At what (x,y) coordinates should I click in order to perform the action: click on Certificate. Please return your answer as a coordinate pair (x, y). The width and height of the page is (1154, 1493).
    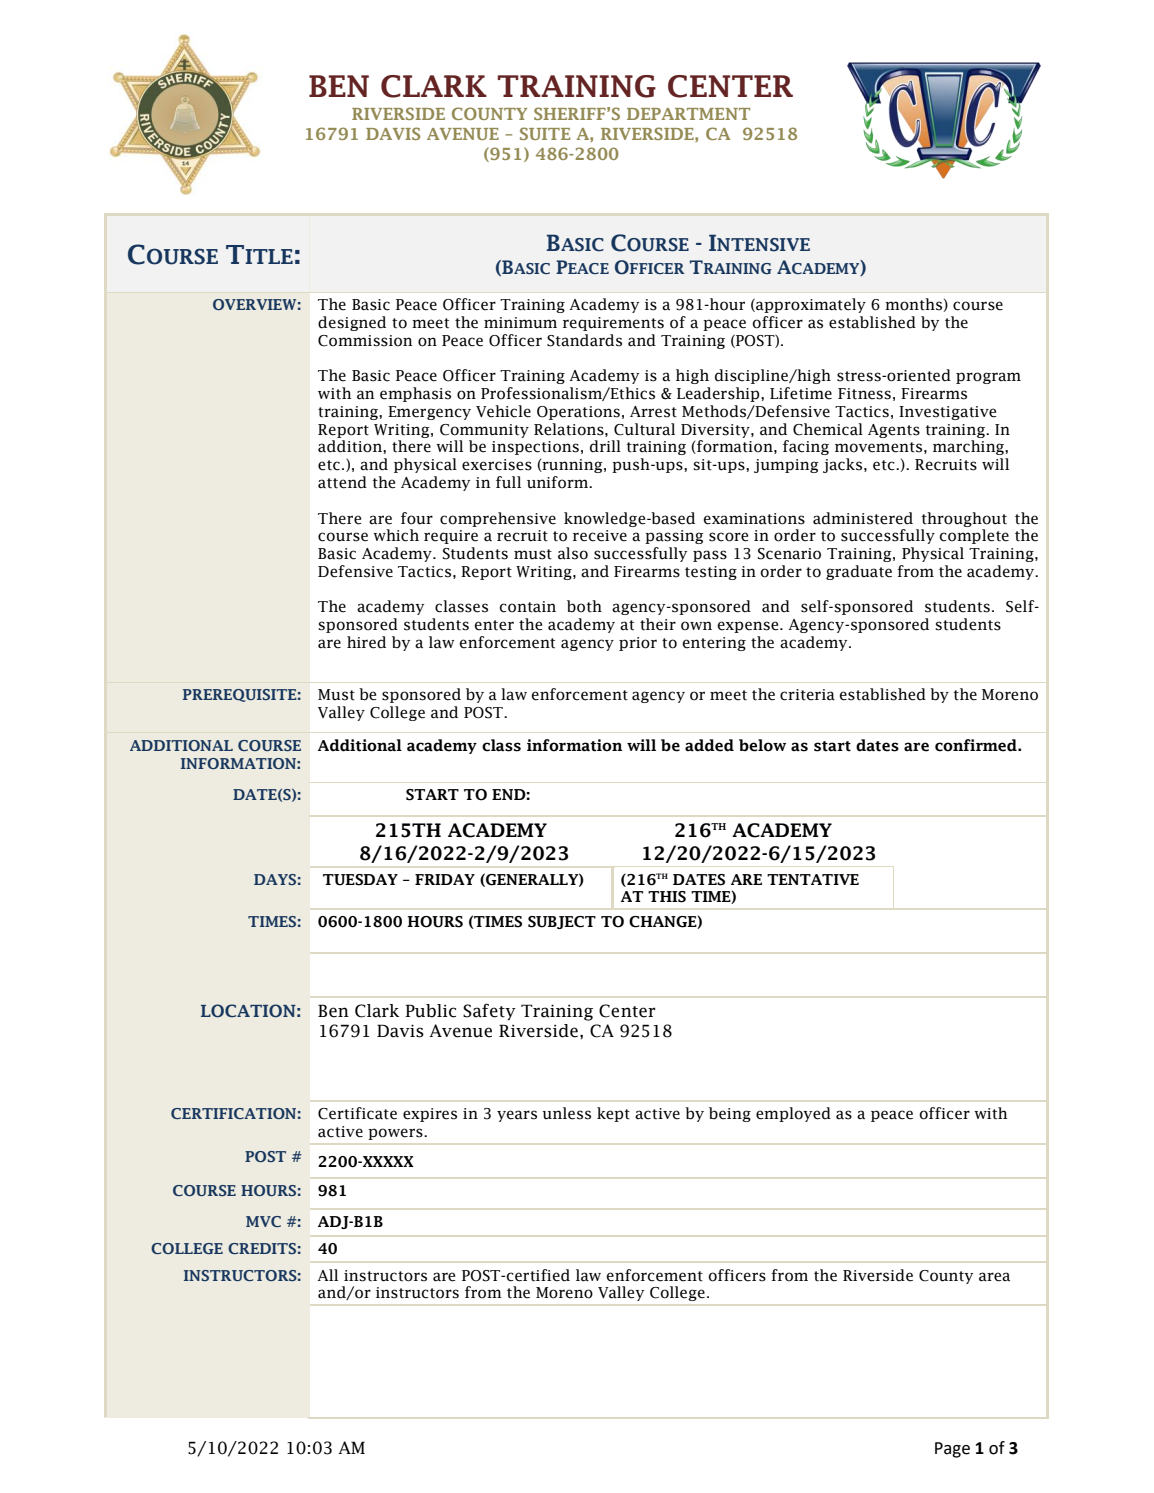
    Looking at the image, I should click on (357, 1113).
